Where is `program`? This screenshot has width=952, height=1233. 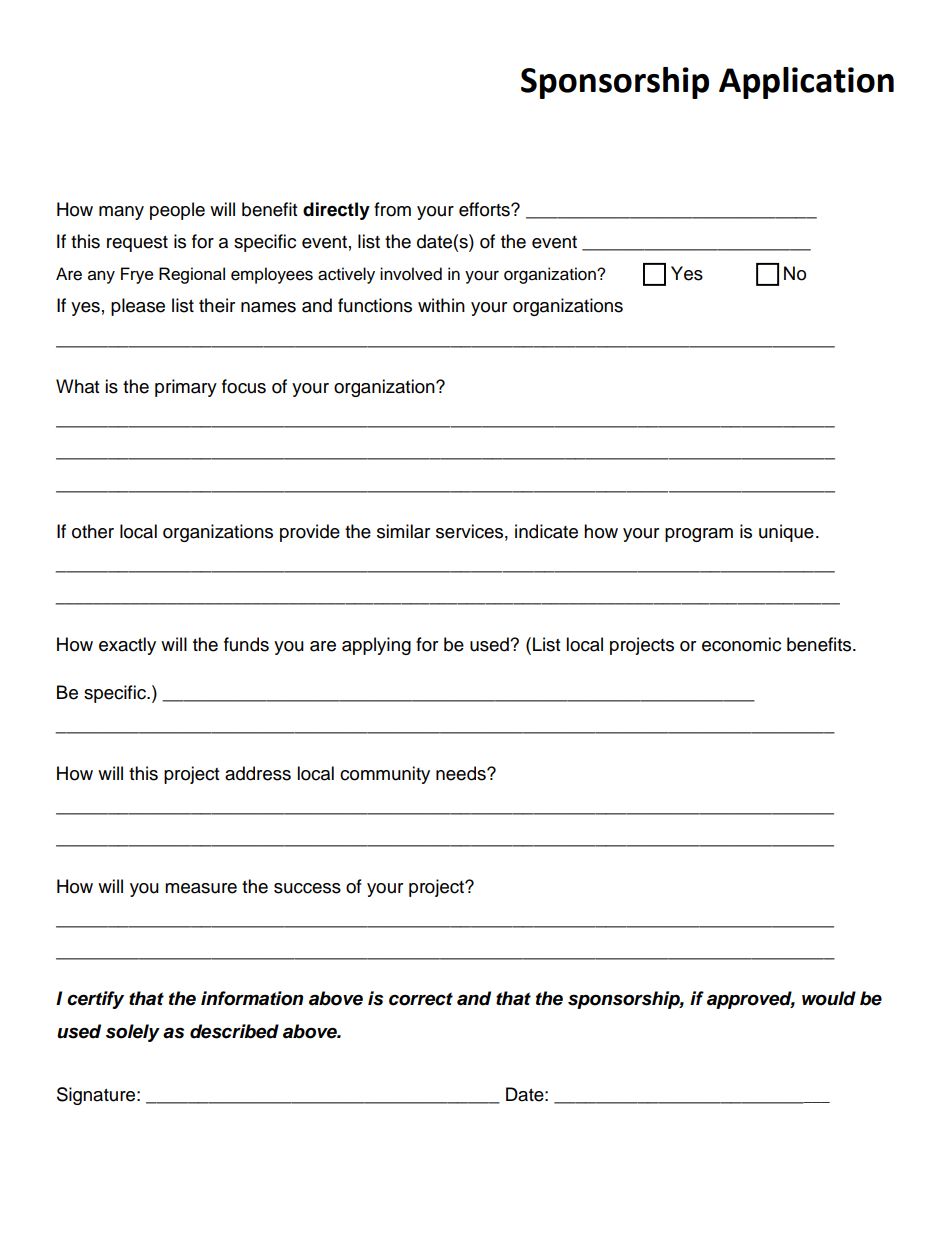 program is located at coordinates (699, 535).
